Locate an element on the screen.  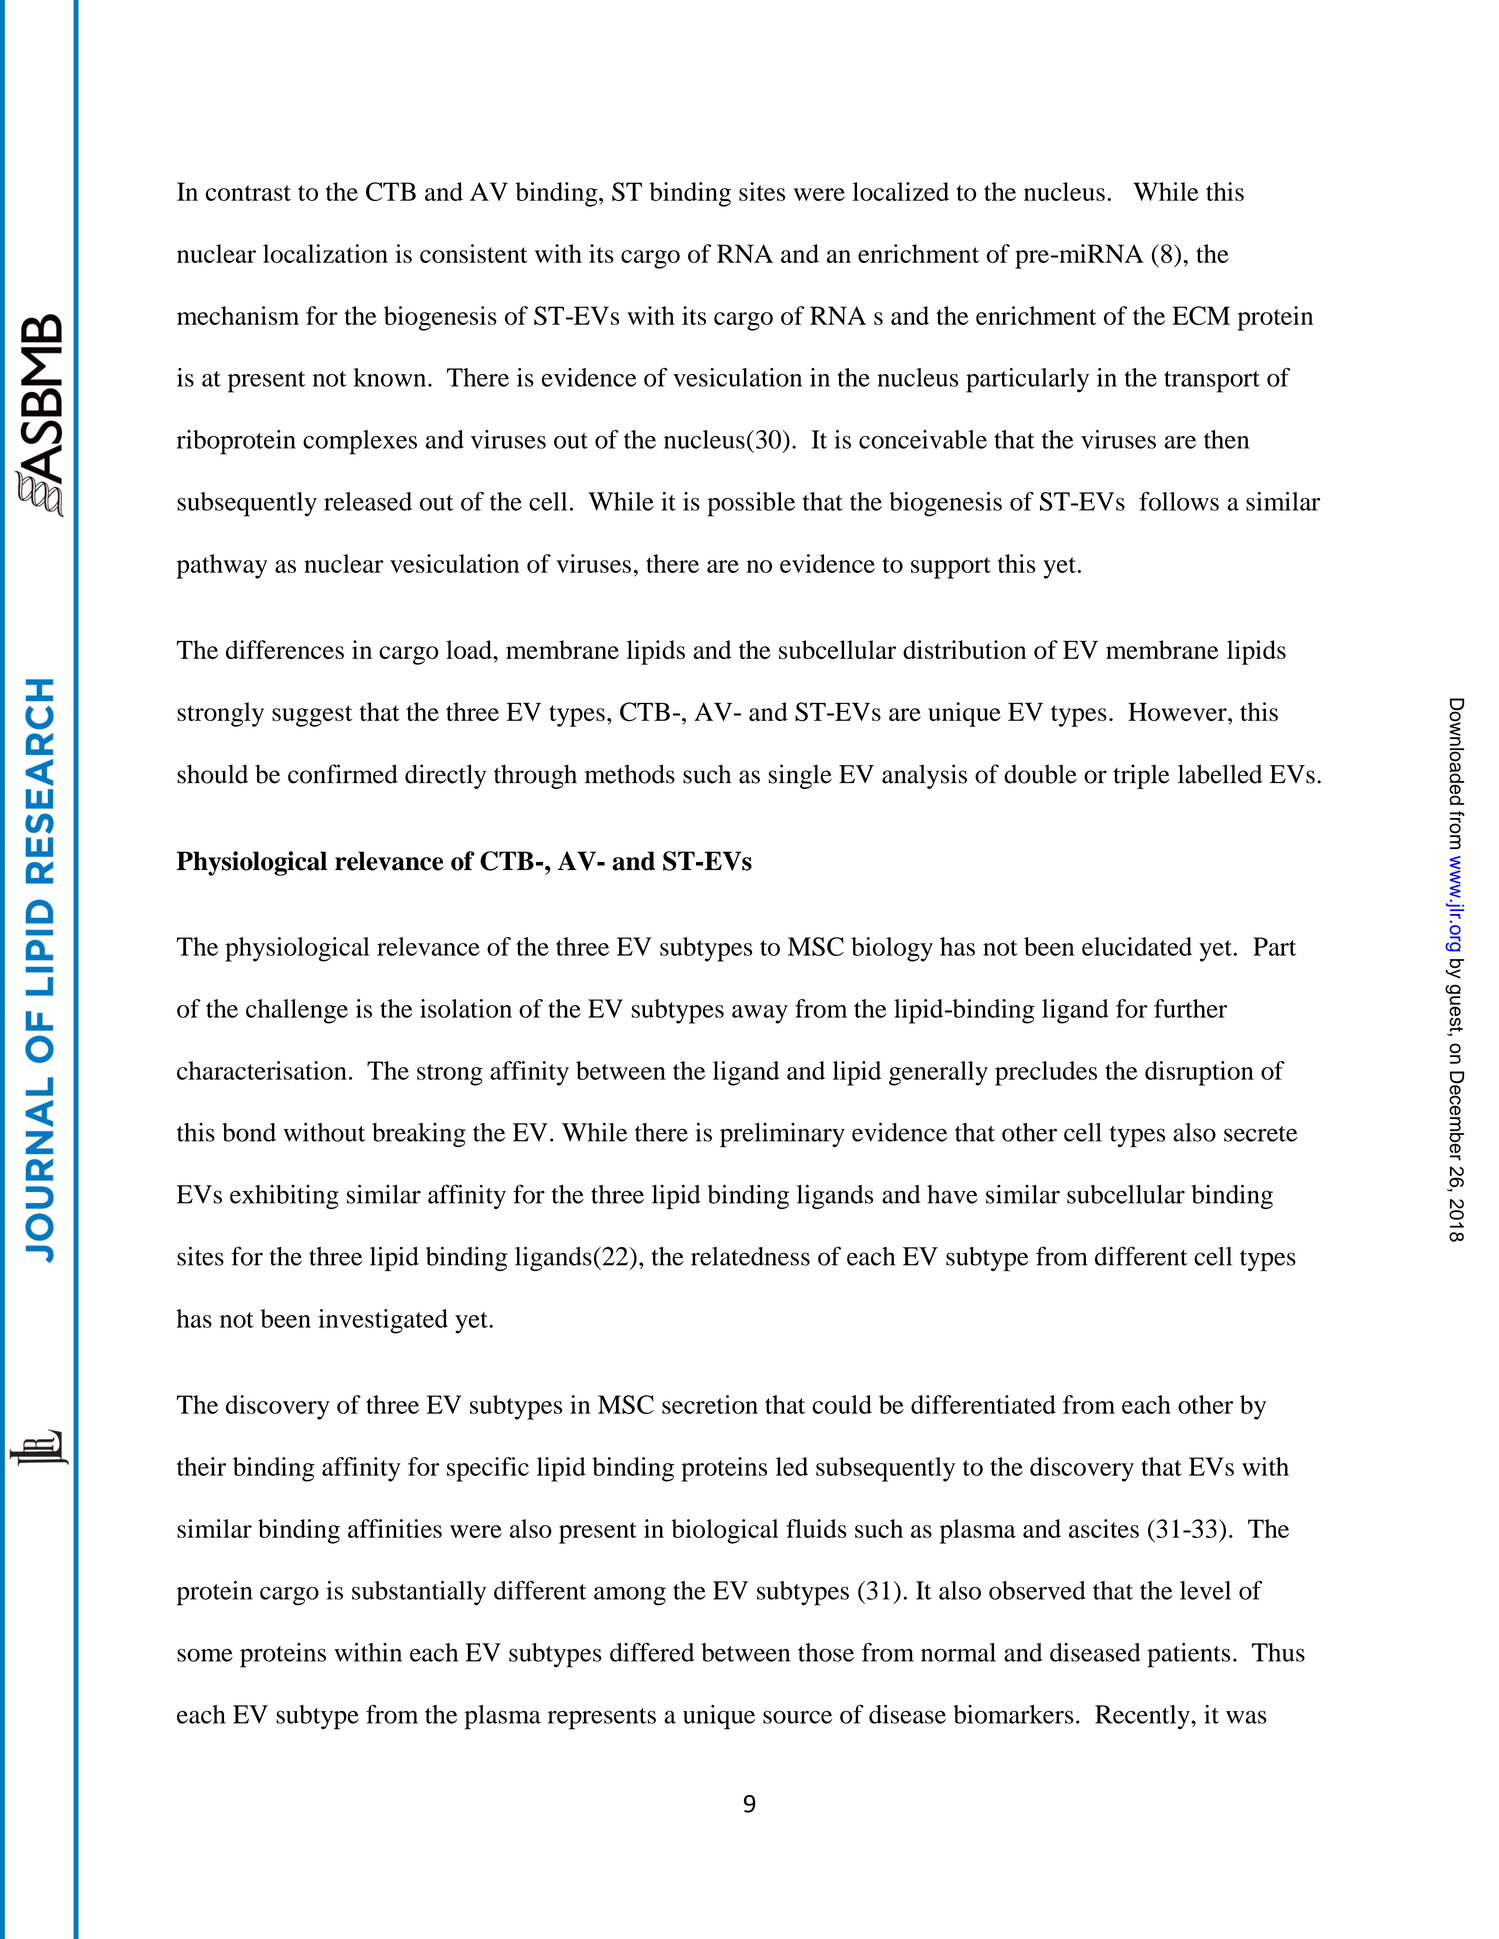
localization is located at coordinates (325, 253).
